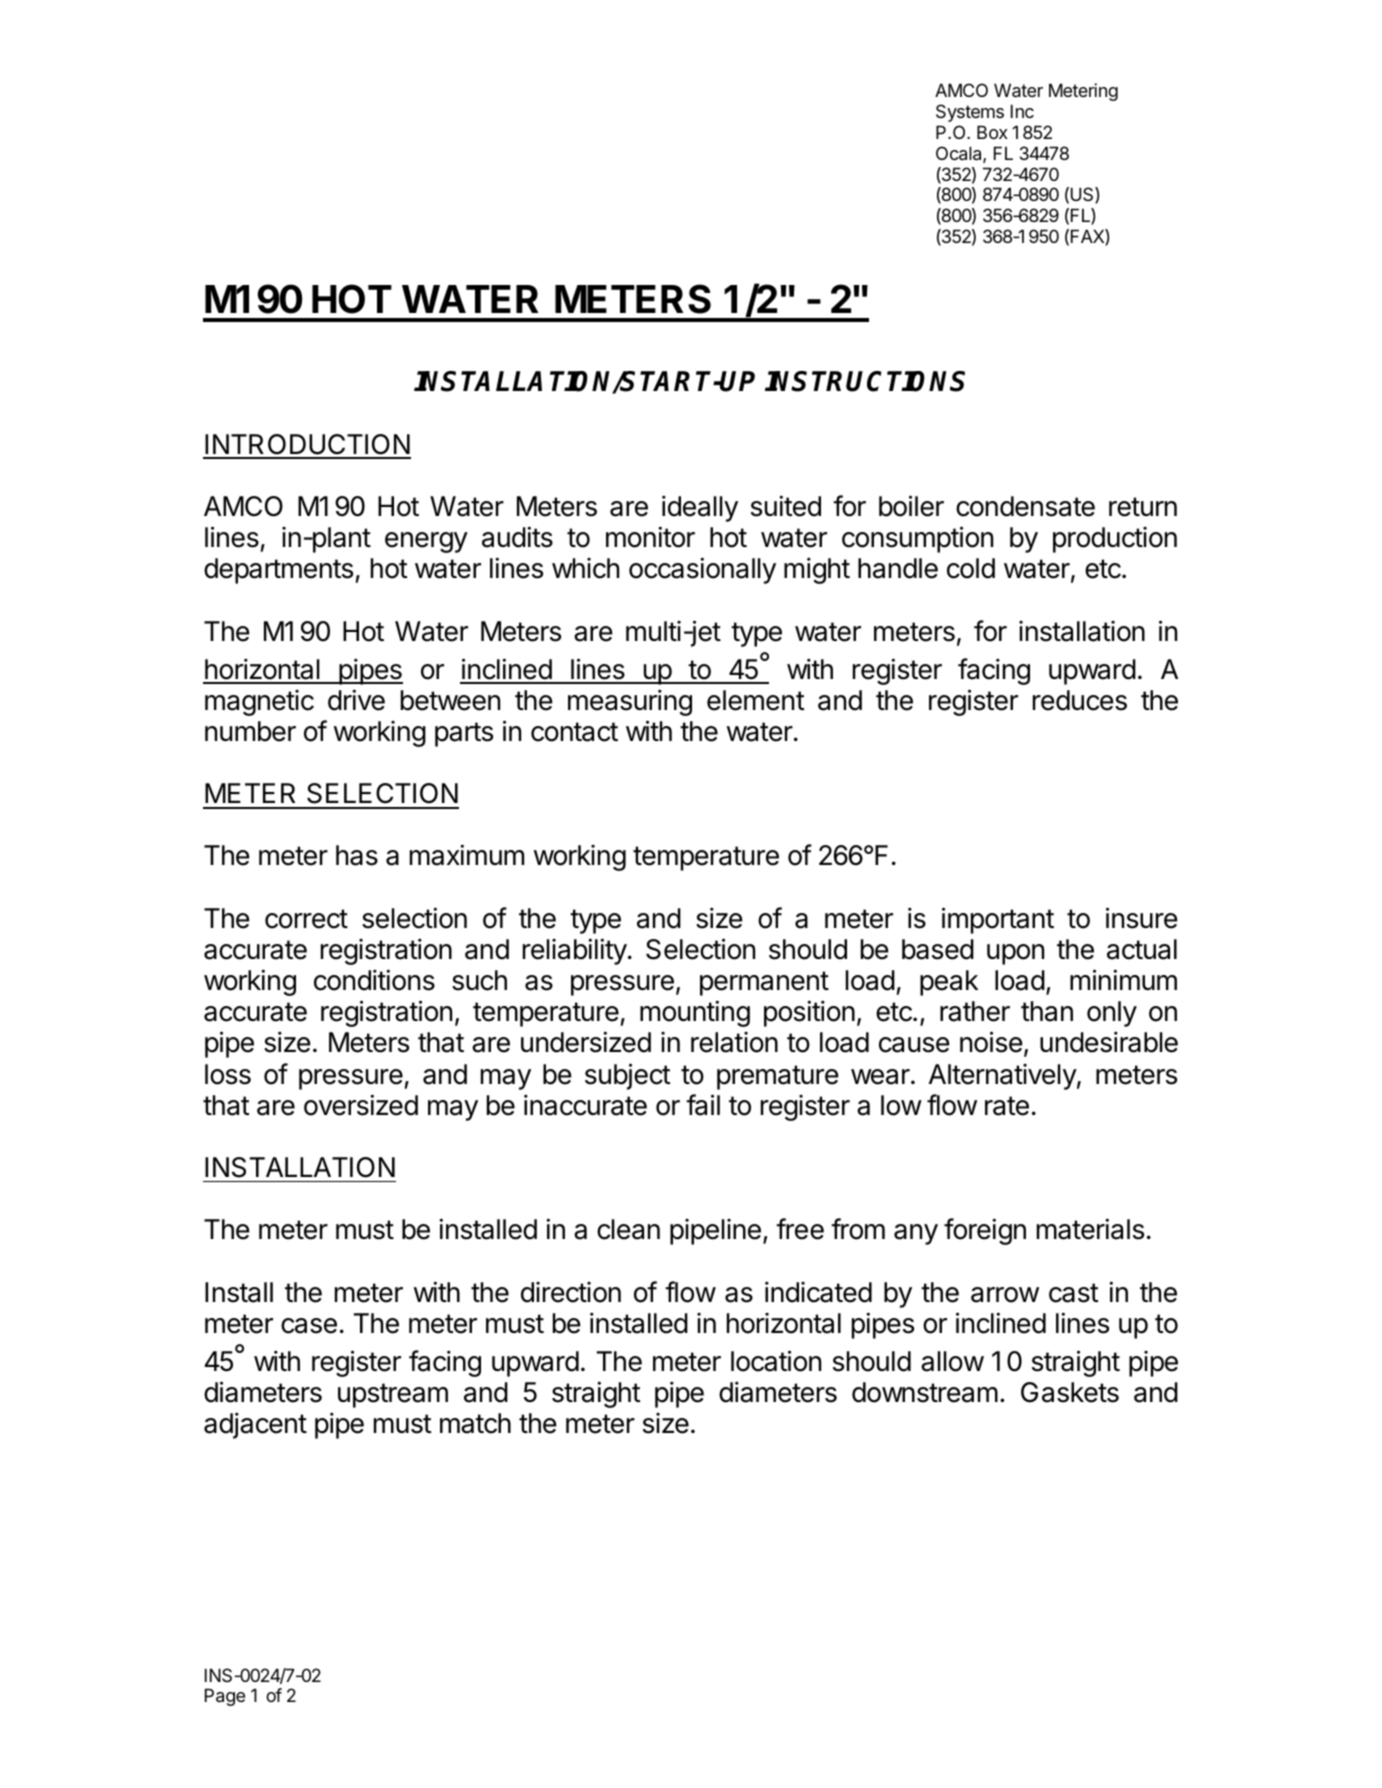 This screenshot has height=1788, width=1382. I want to click on permanent, so click(764, 983).
